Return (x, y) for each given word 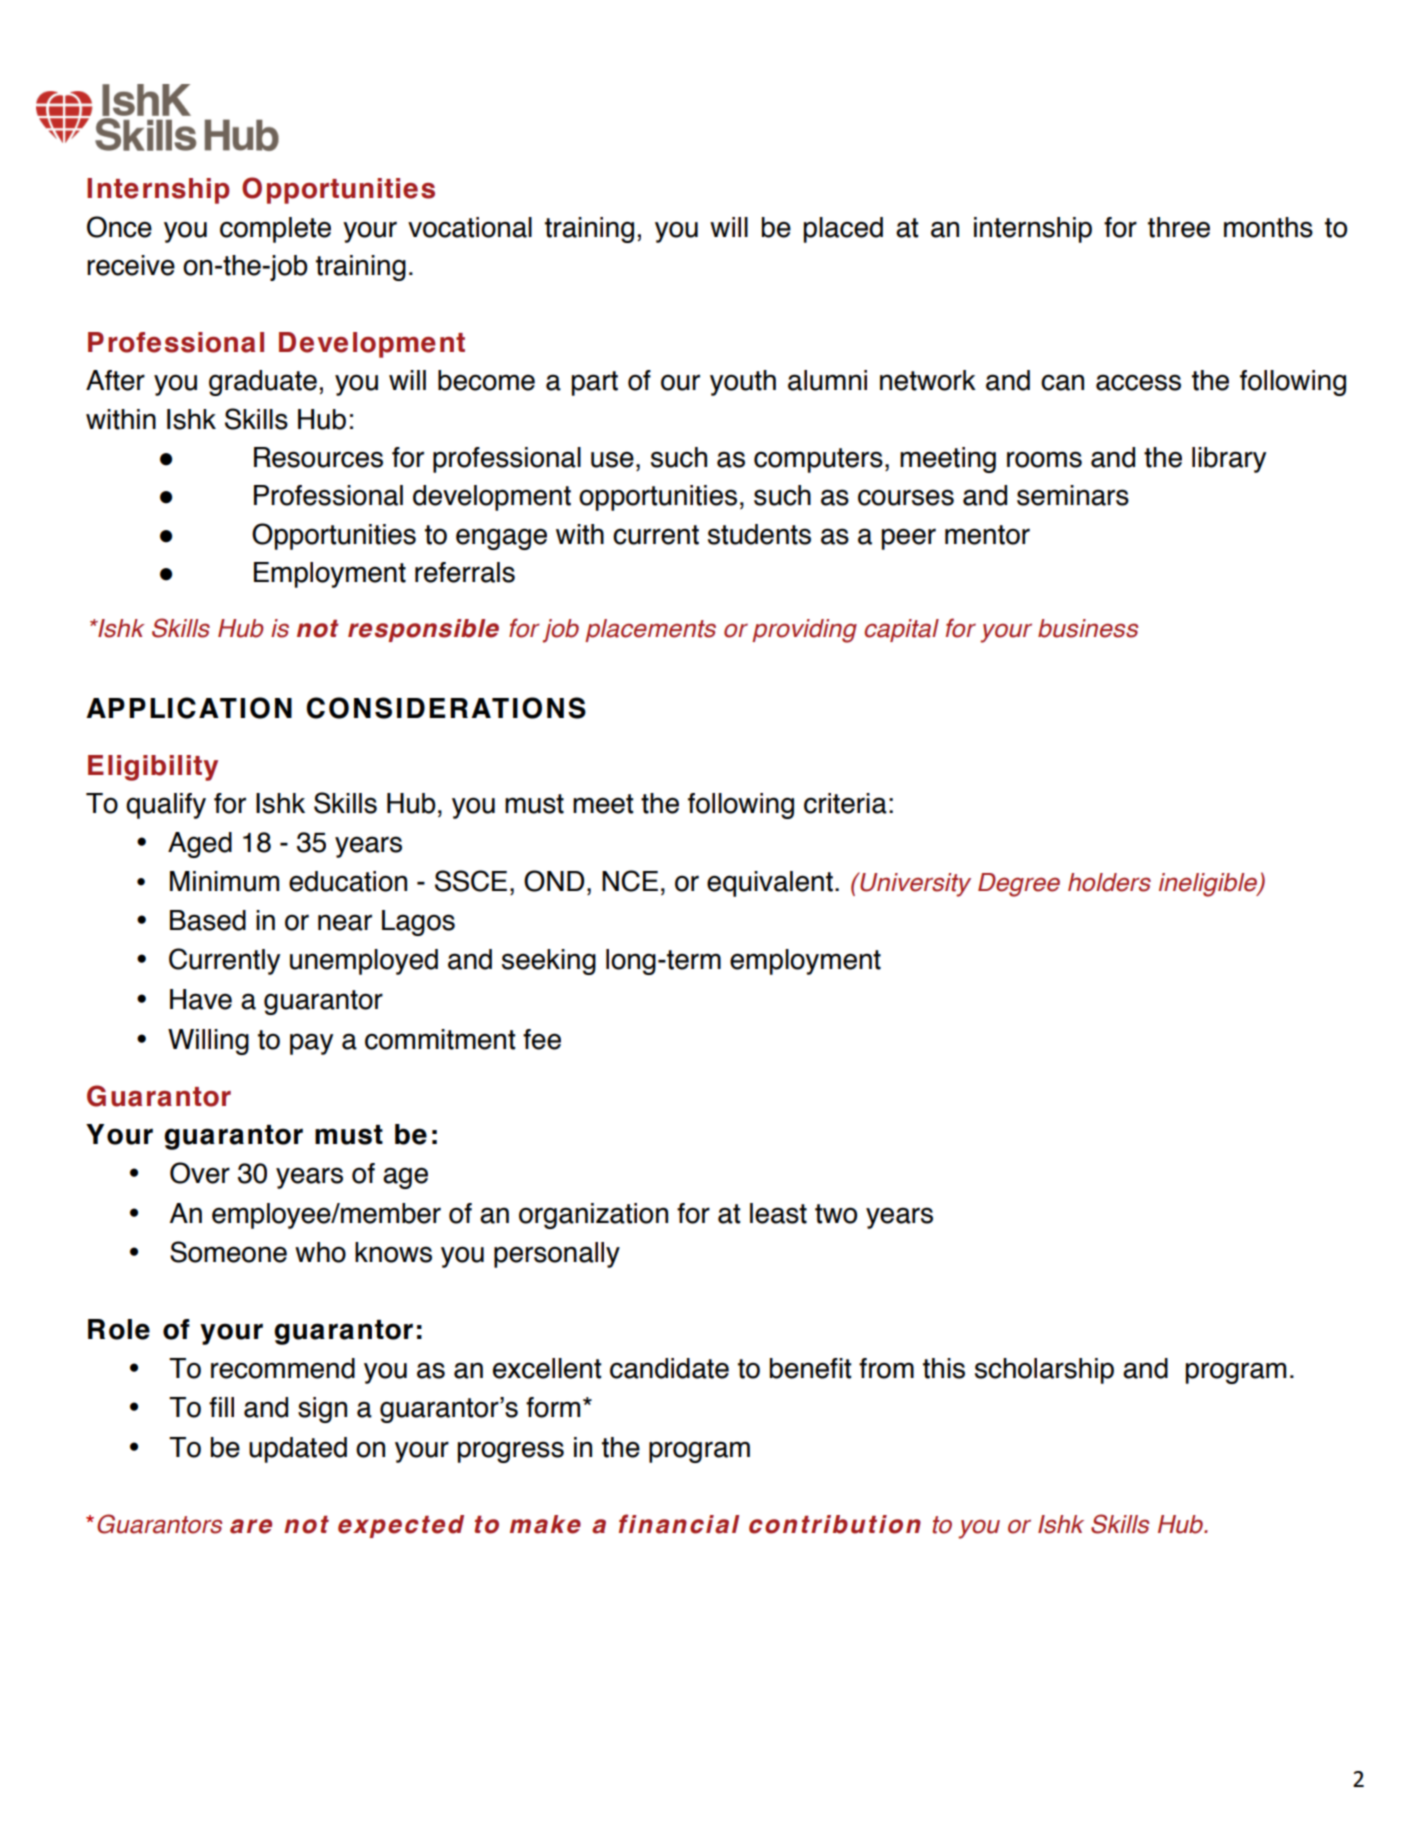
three (1179, 227)
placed (843, 230)
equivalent (770, 884)
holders (1109, 882)
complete (275, 230)
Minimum (224, 881)
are (251, 1526)
